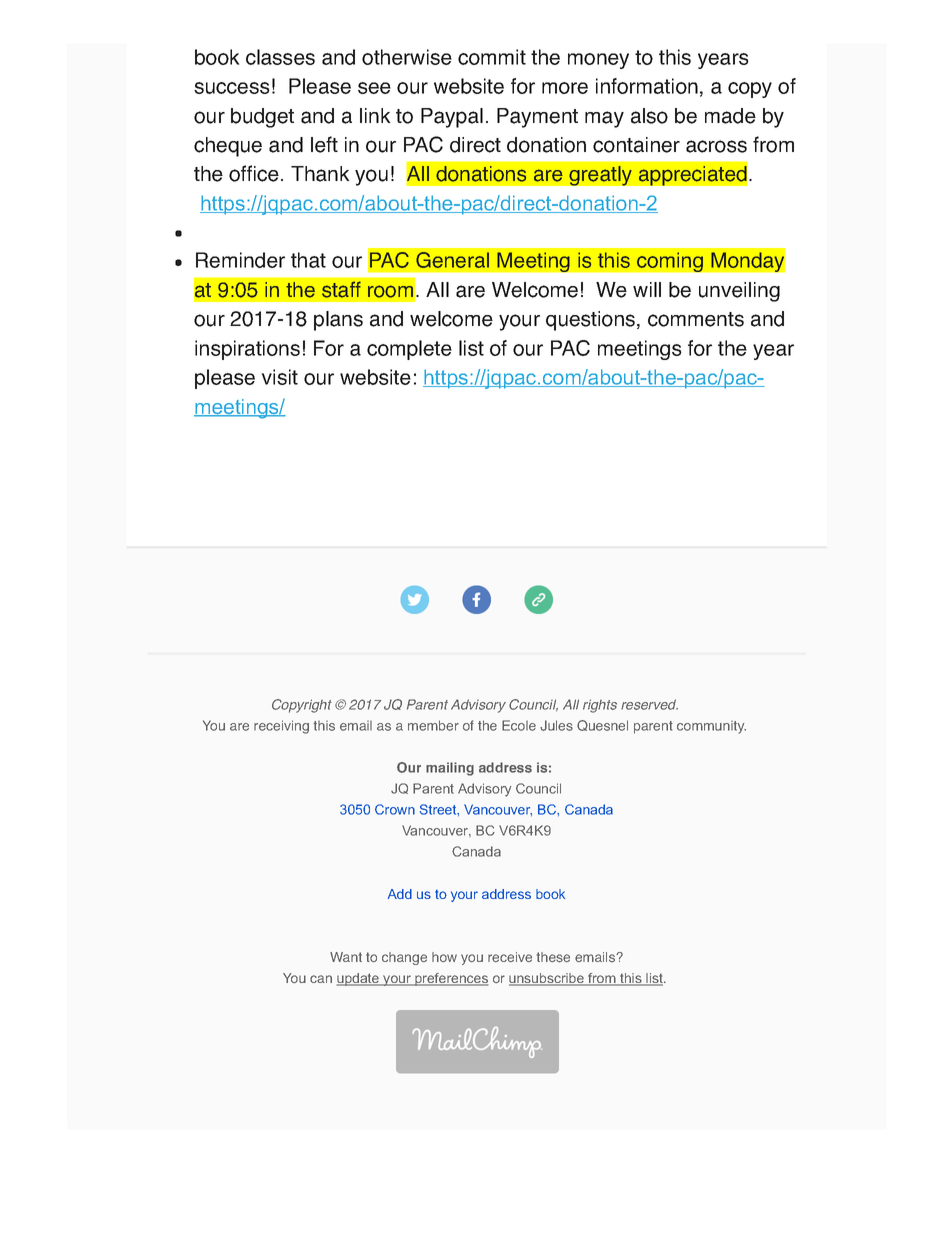 The height and width of the screenshot is (1233, 952). Describe the element at coordinates (647, 86) in the screenshot. I see `information` at that location.
